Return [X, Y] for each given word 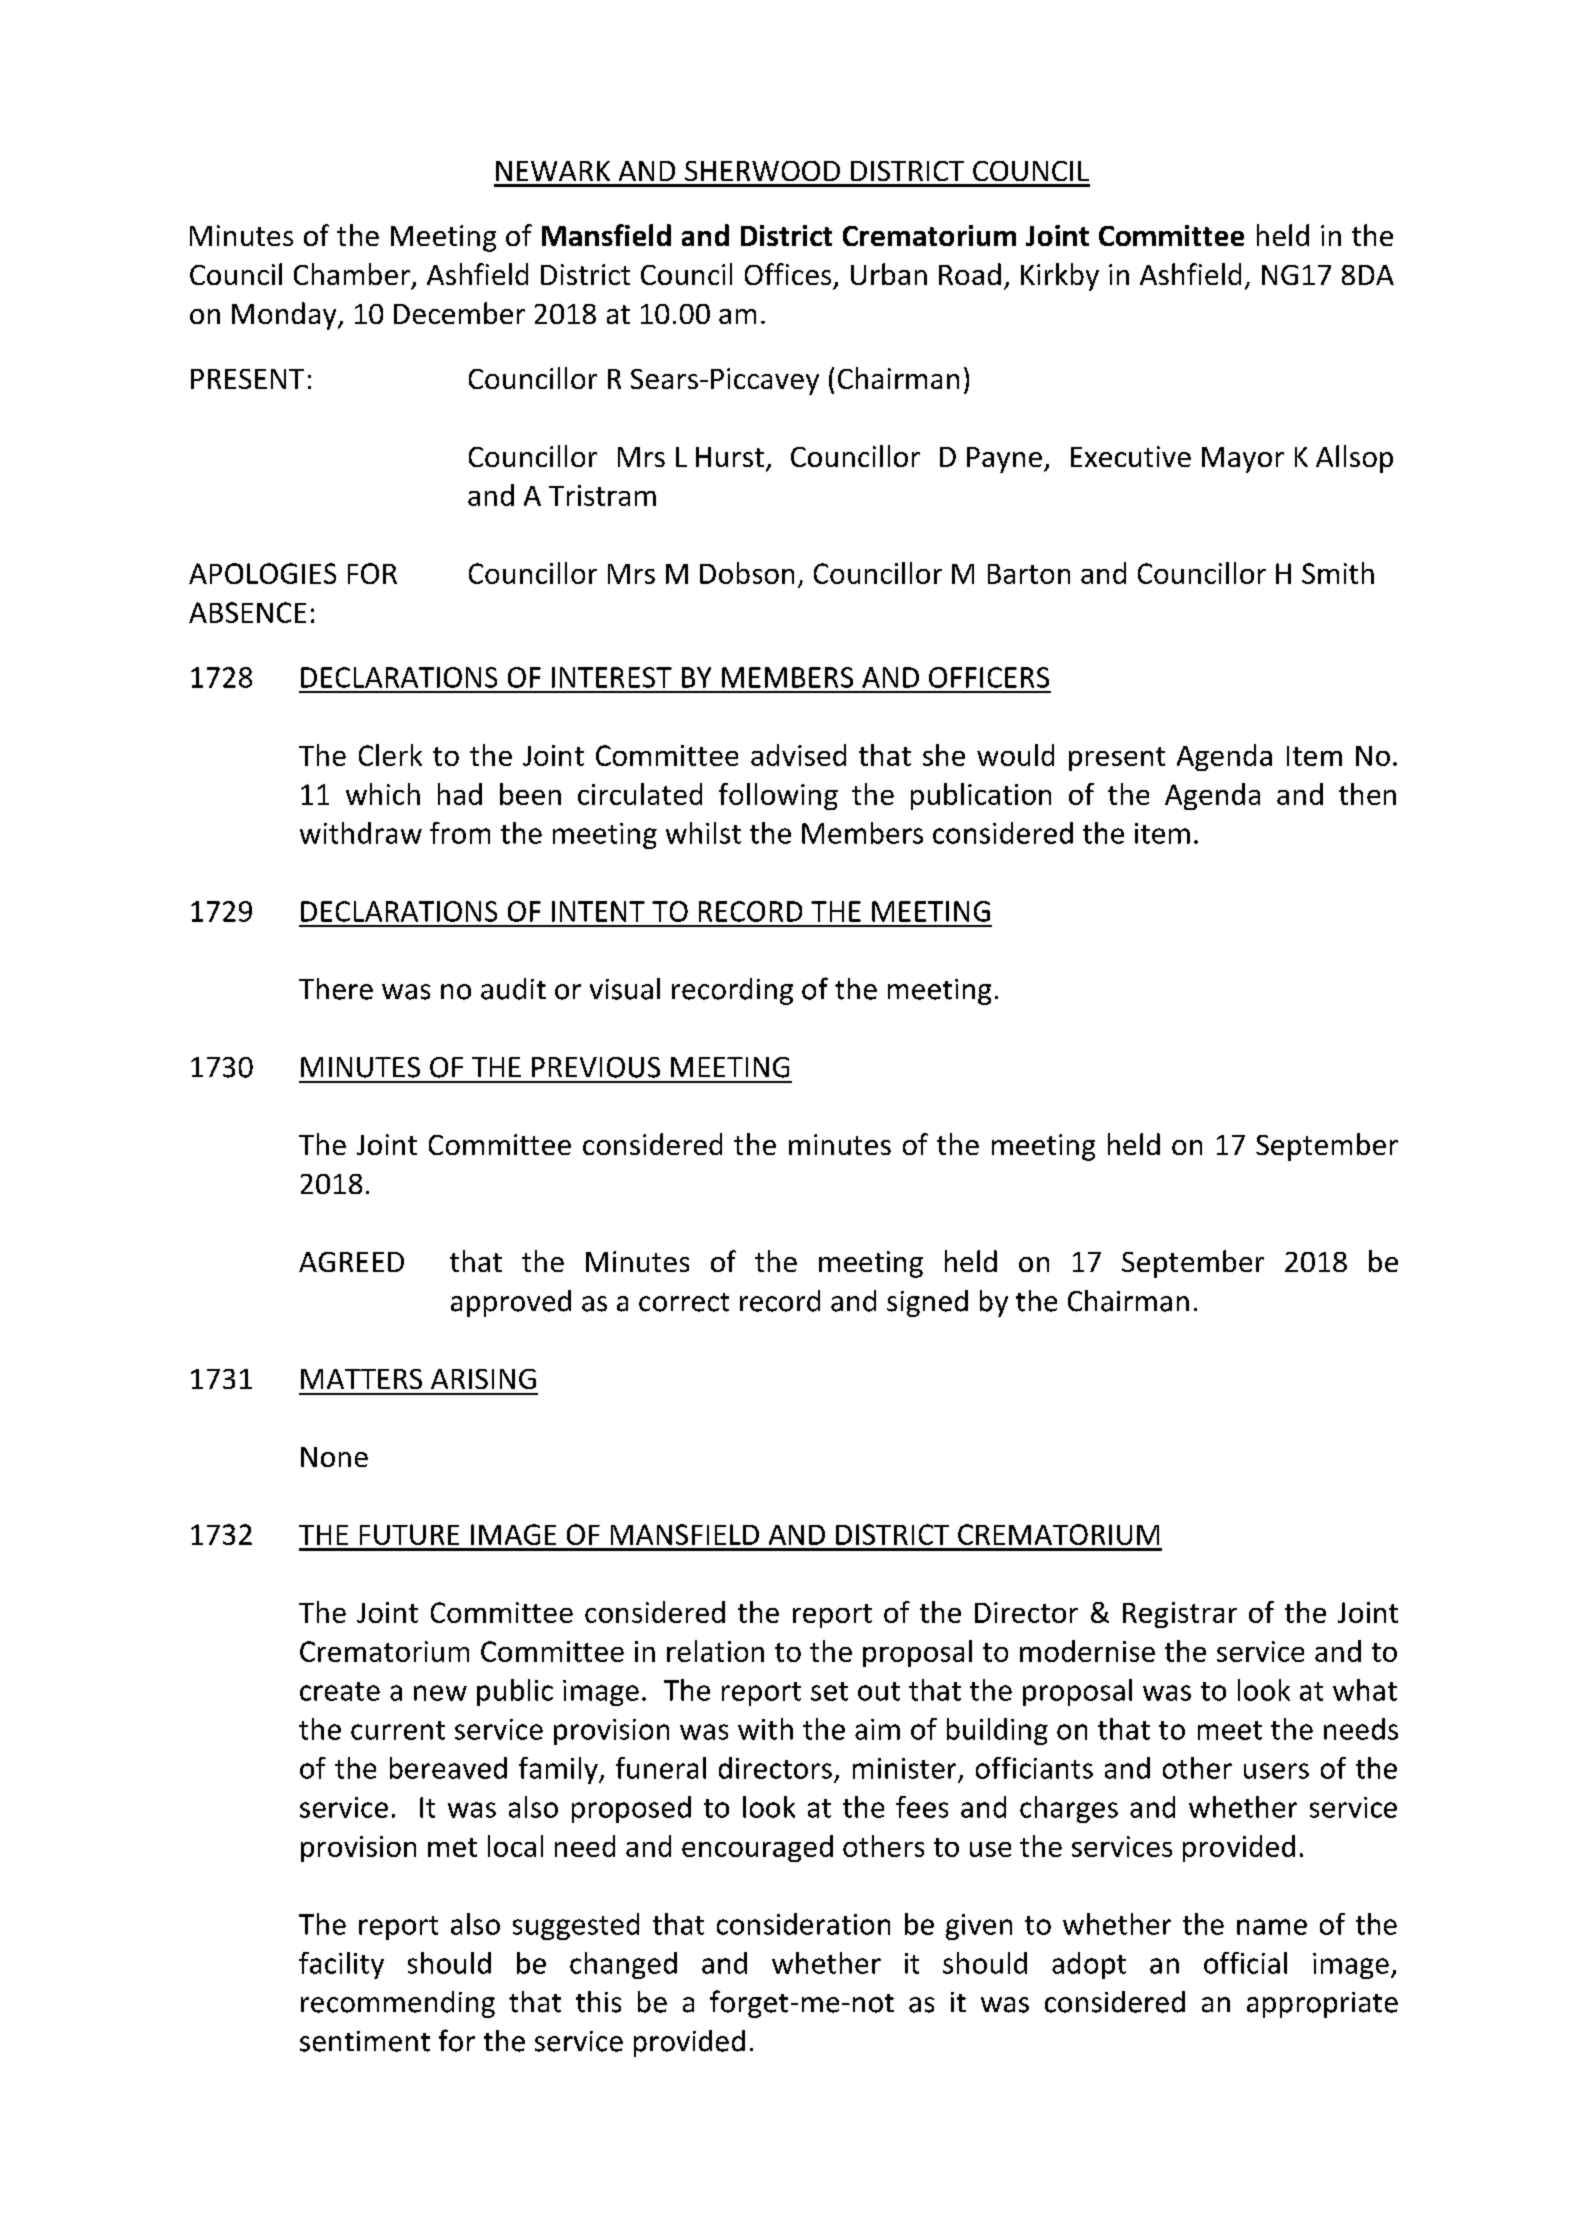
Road [970, 274]
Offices [788, 274]
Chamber [352, 274]
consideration [803, 1924]
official [1245, 1963]
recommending [398, 2004]
